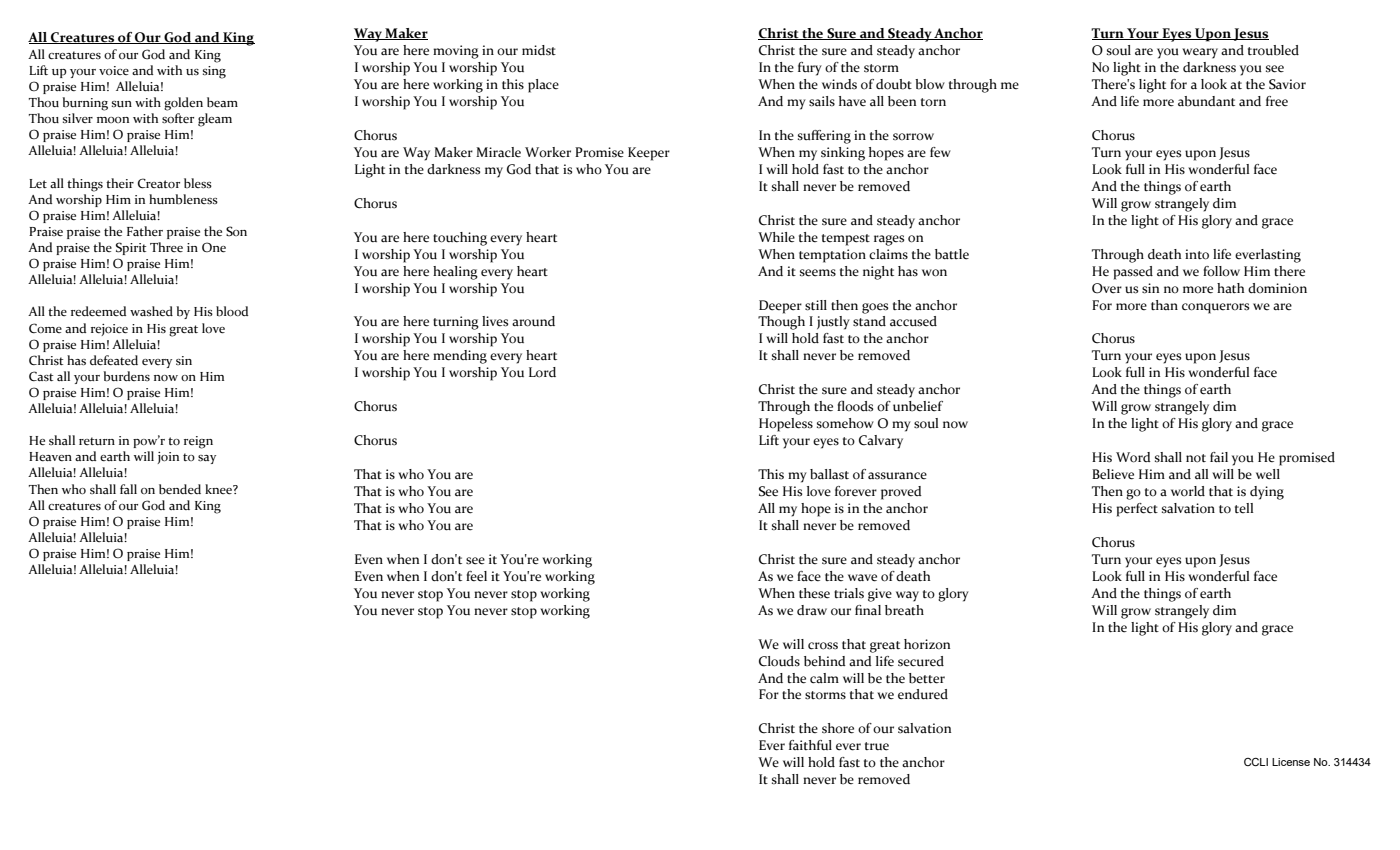 Image resolution: width=1400 pixels, height=850 pixels. What do you see at coordinates (1200, 53) in the screenshot?
I see `weary` at bounding box center [1200, 53].
